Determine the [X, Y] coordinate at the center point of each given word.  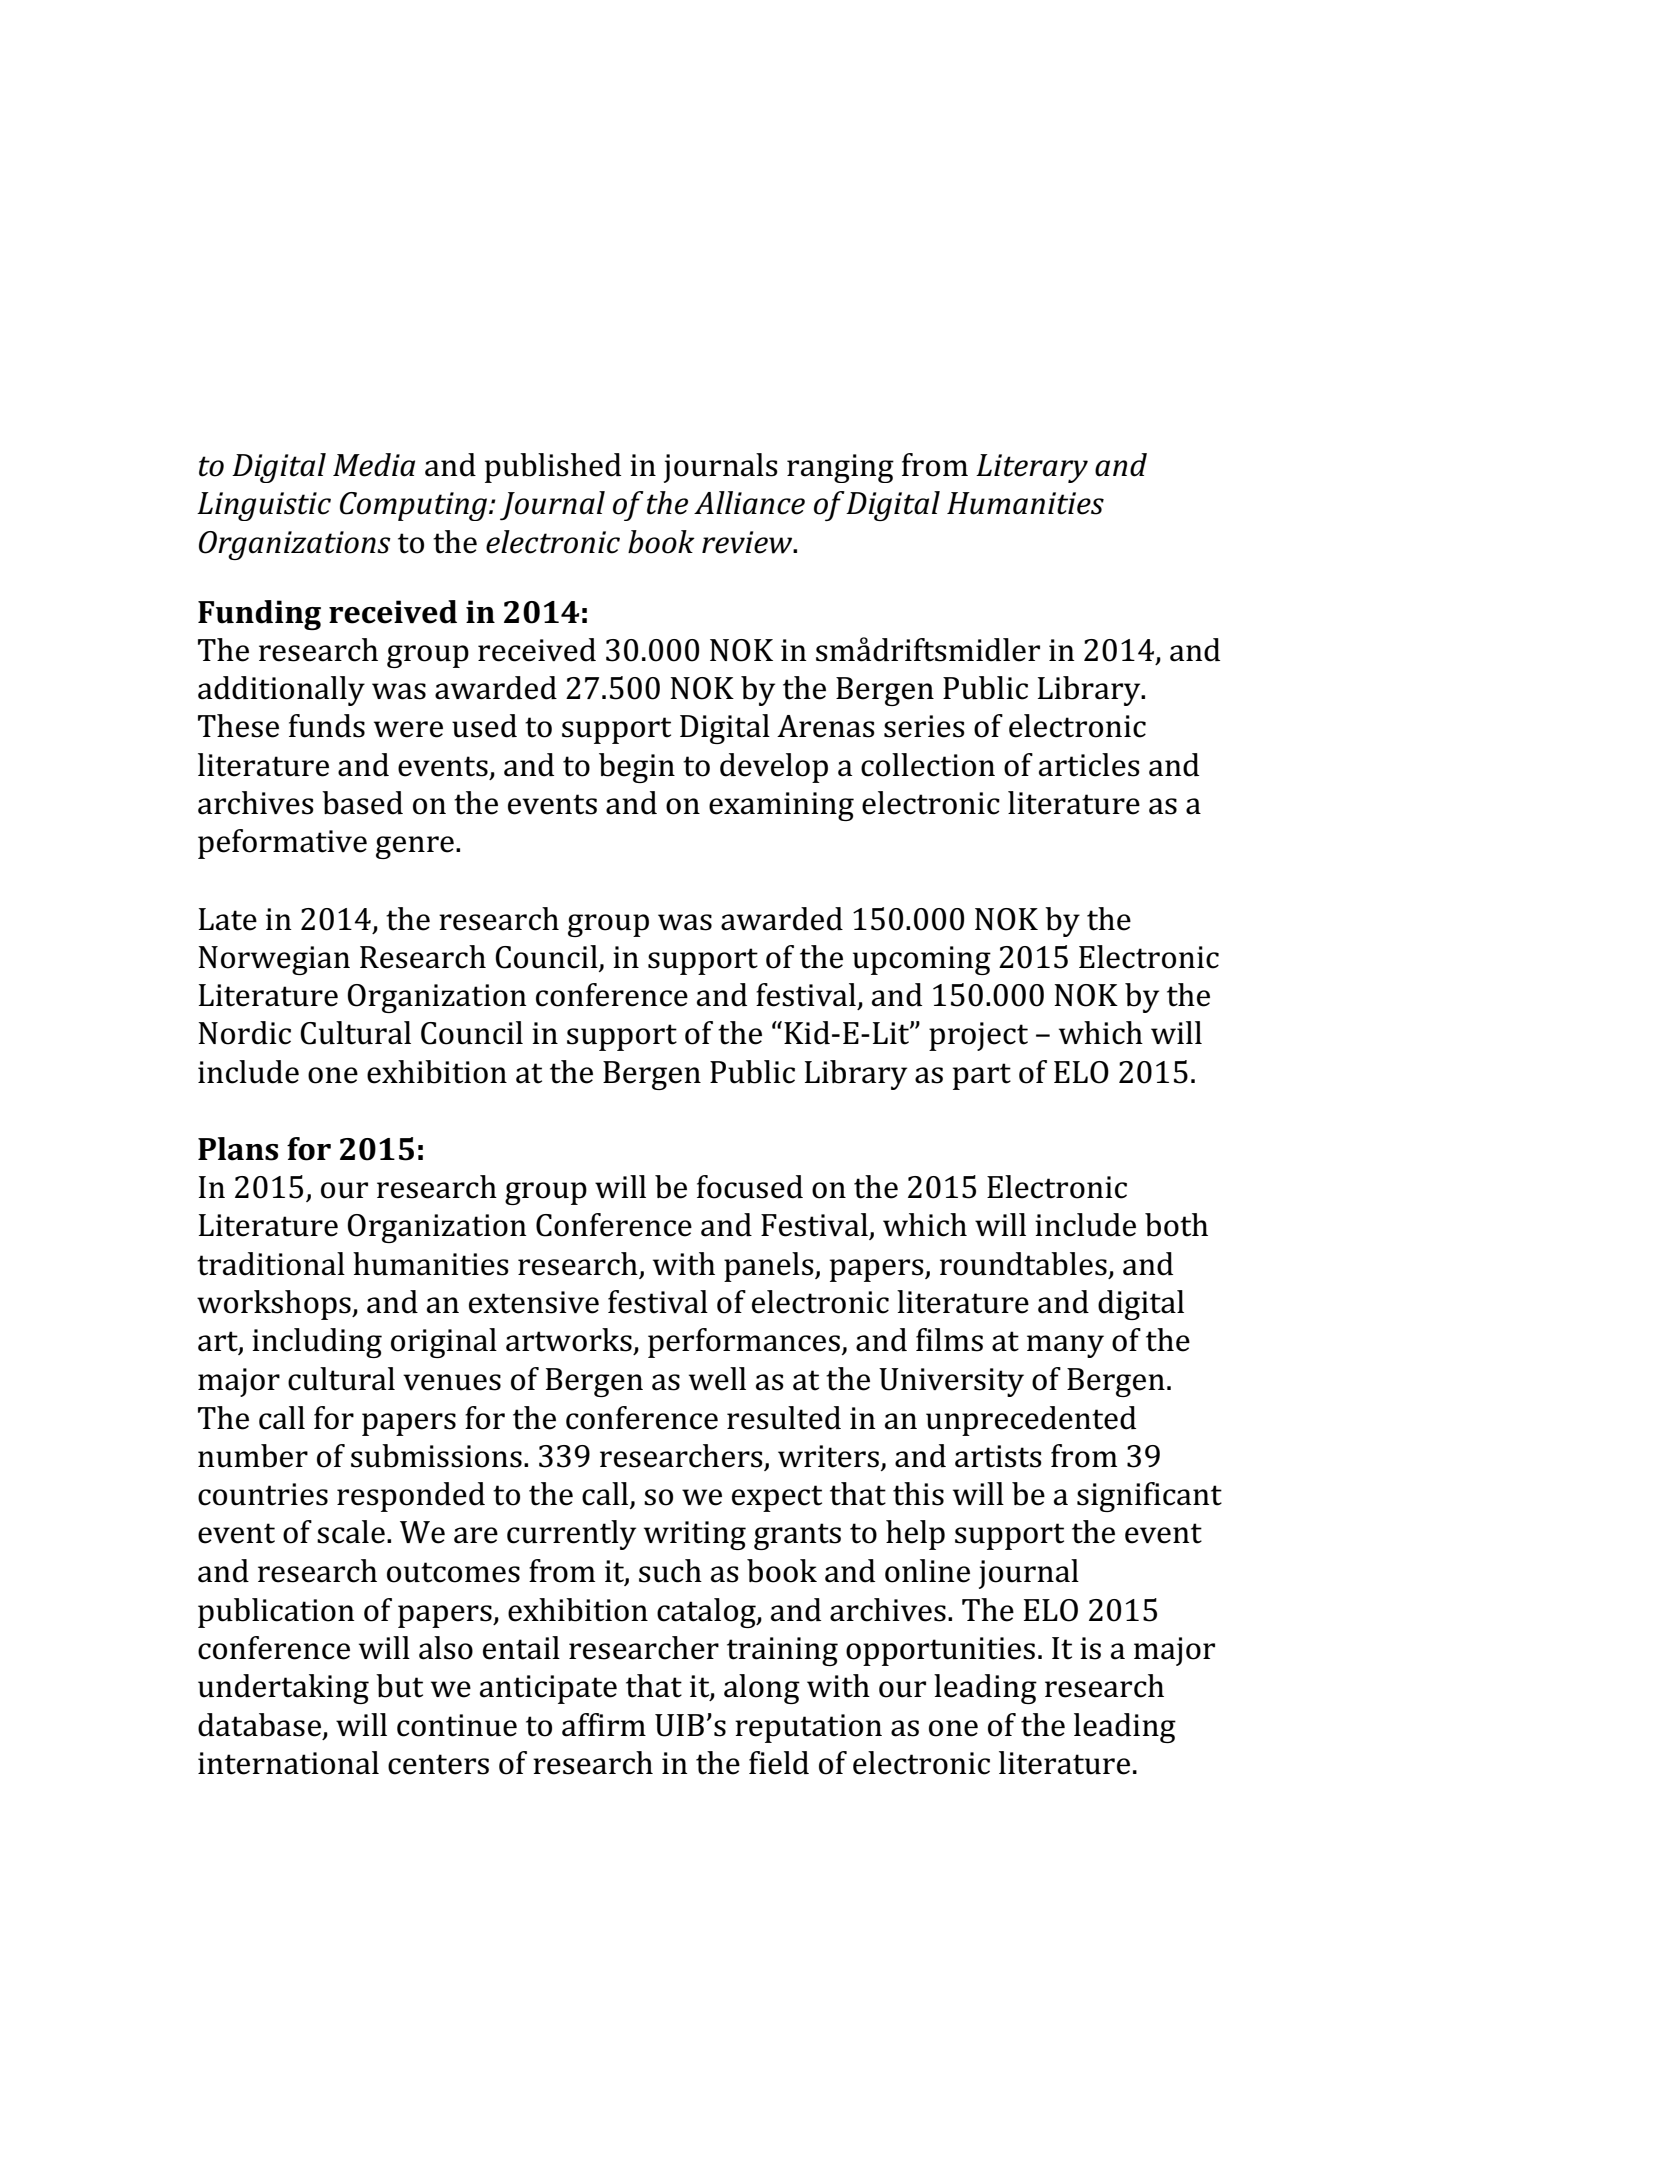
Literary [1032, 468]
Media [374, 465]
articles [1089, 765]
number [253, 1456]
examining [781, 806]
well [717, 1379]
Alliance [749, 503]
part [982, 1076]
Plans [238, 1149]
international [288, 1763]
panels [770, 1267]
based [362, 803]
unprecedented [1031, 1421]
